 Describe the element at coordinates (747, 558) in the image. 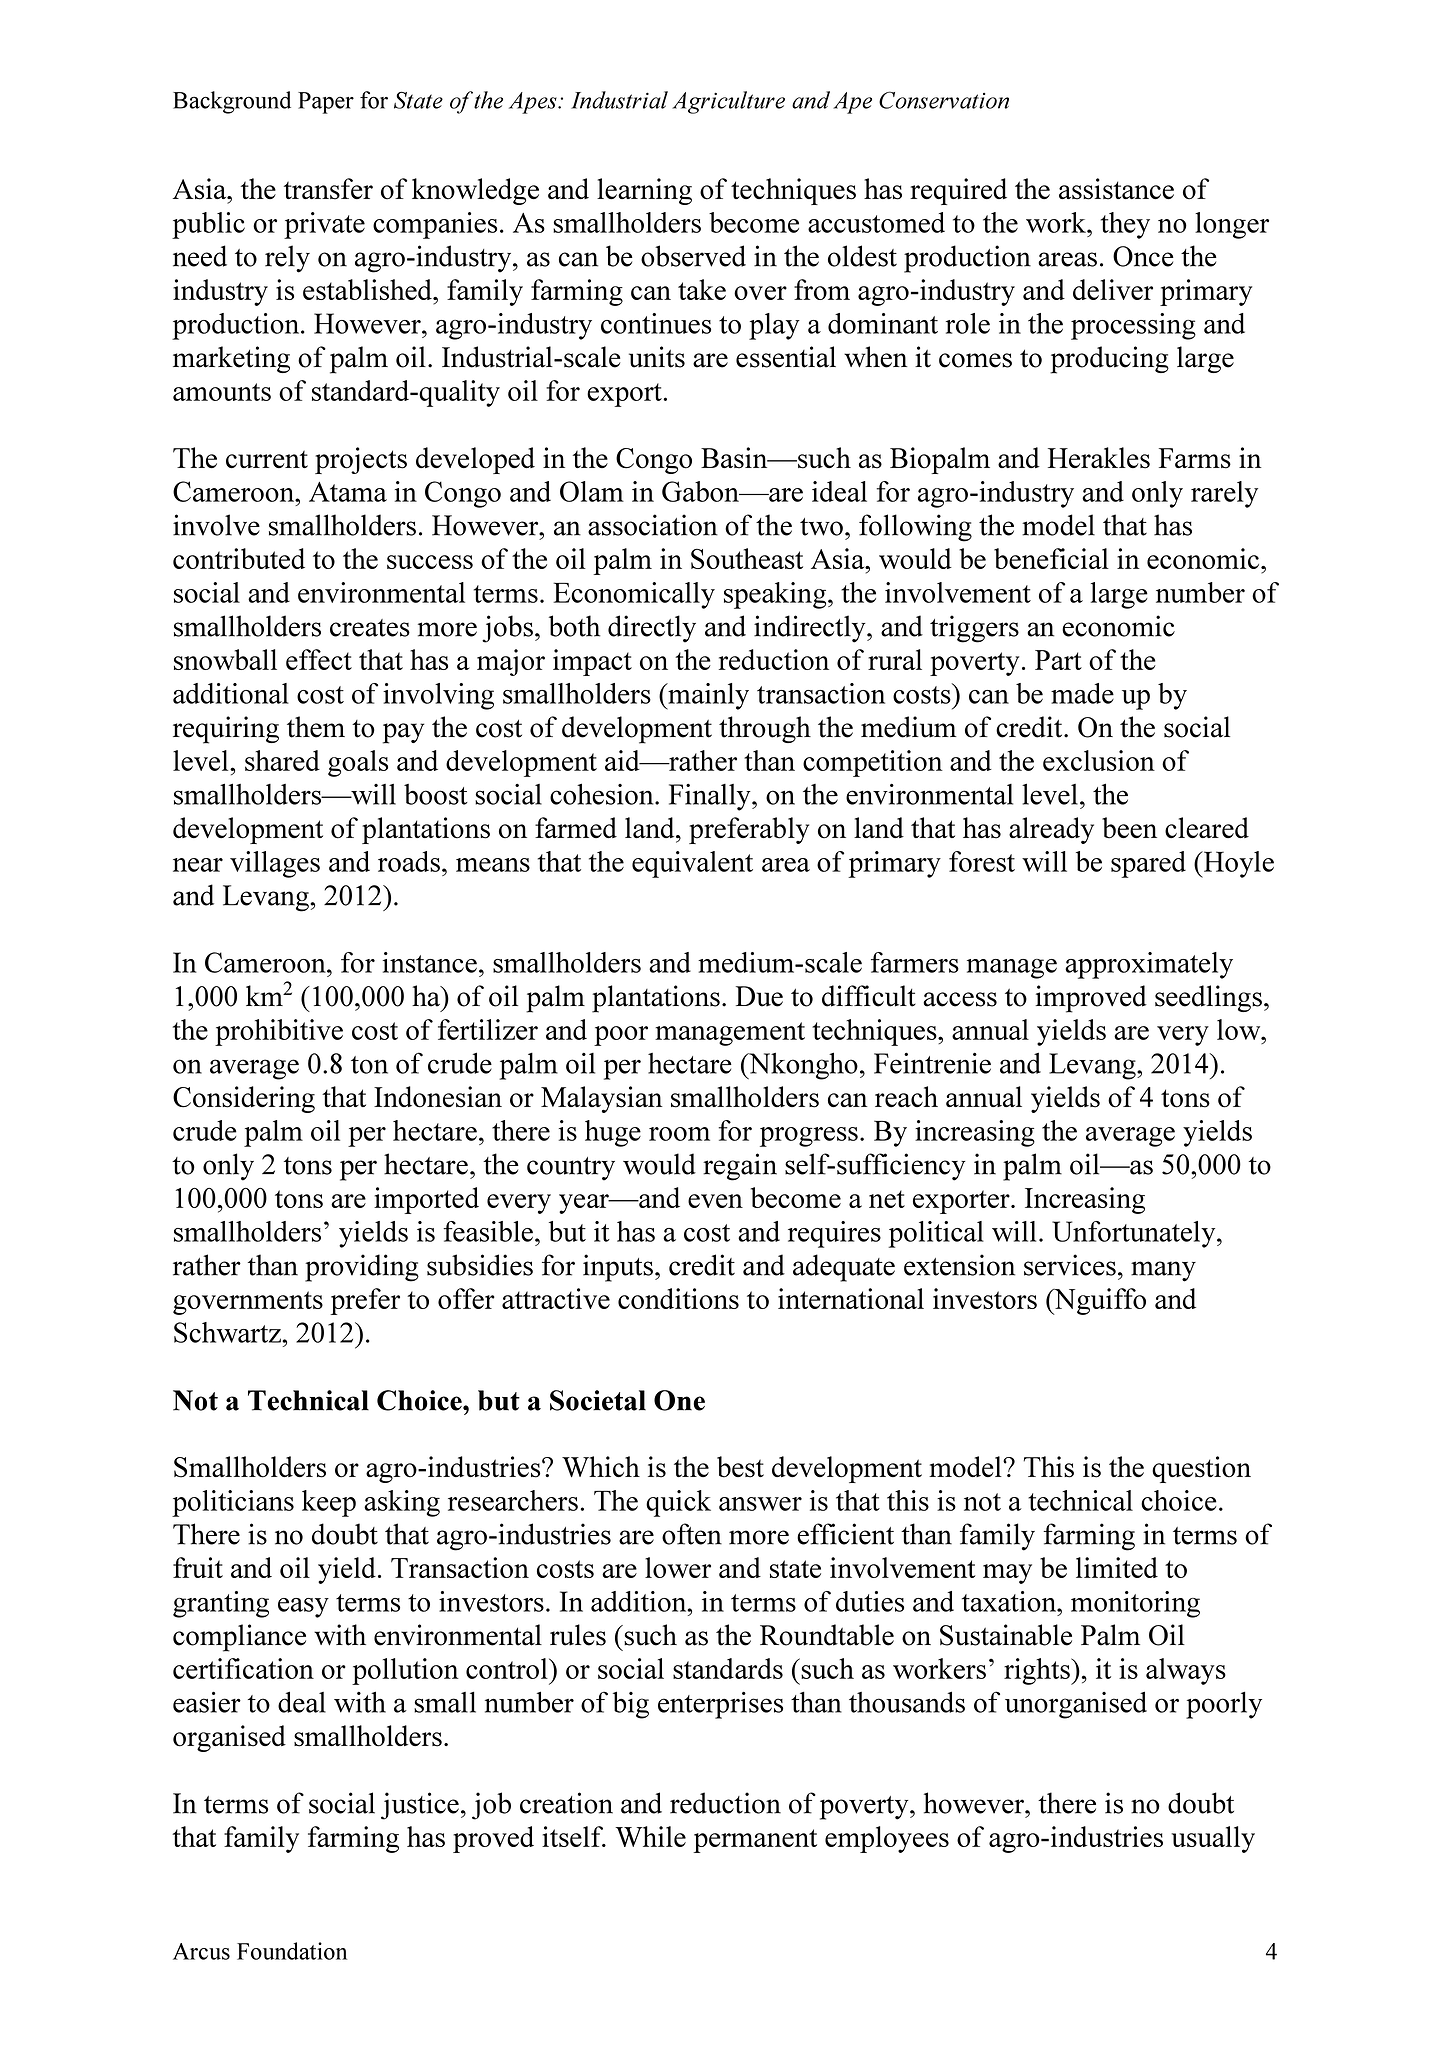

I see `Southeast` at that location.
